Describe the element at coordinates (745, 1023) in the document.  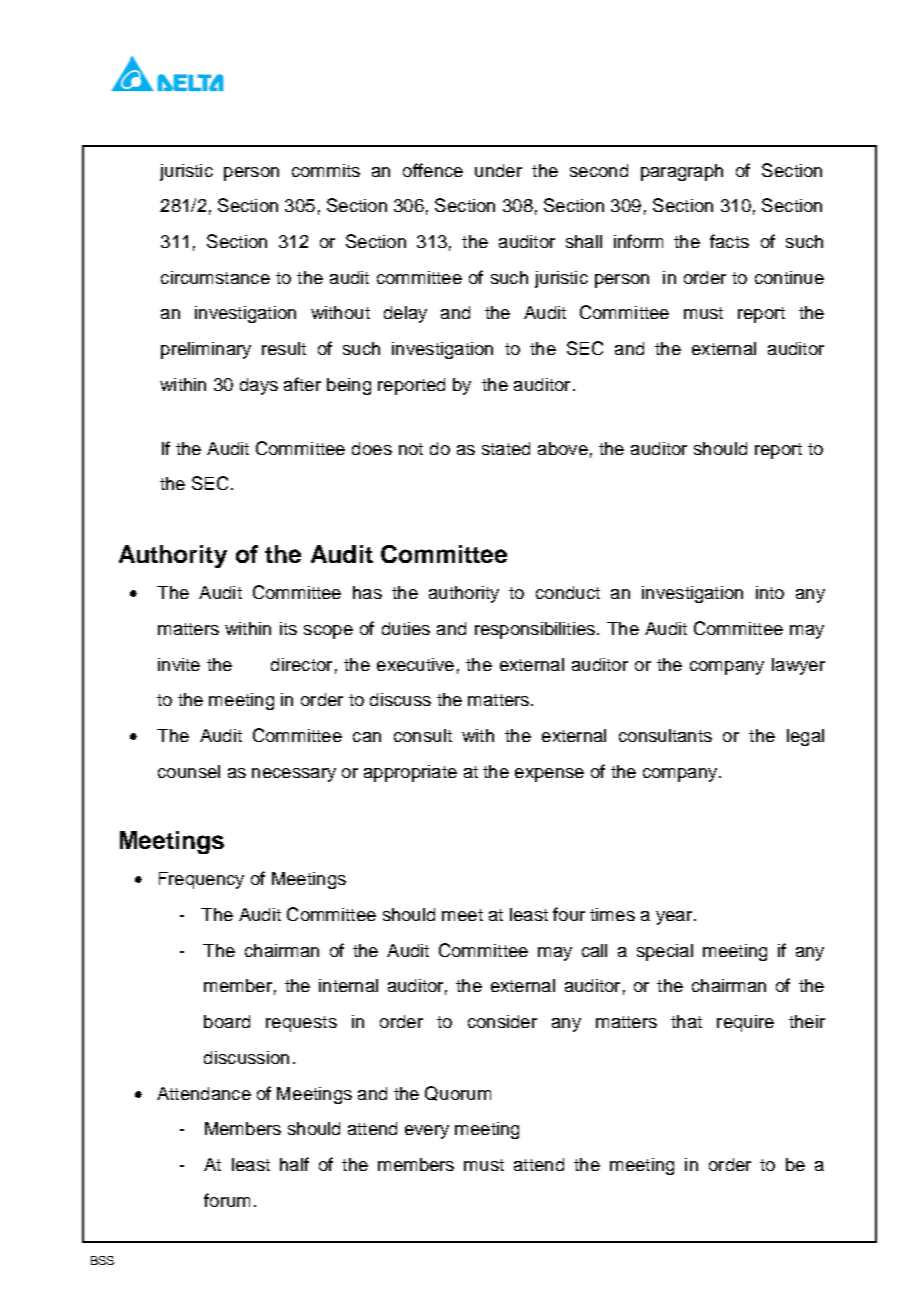
I see `require` at that location.
